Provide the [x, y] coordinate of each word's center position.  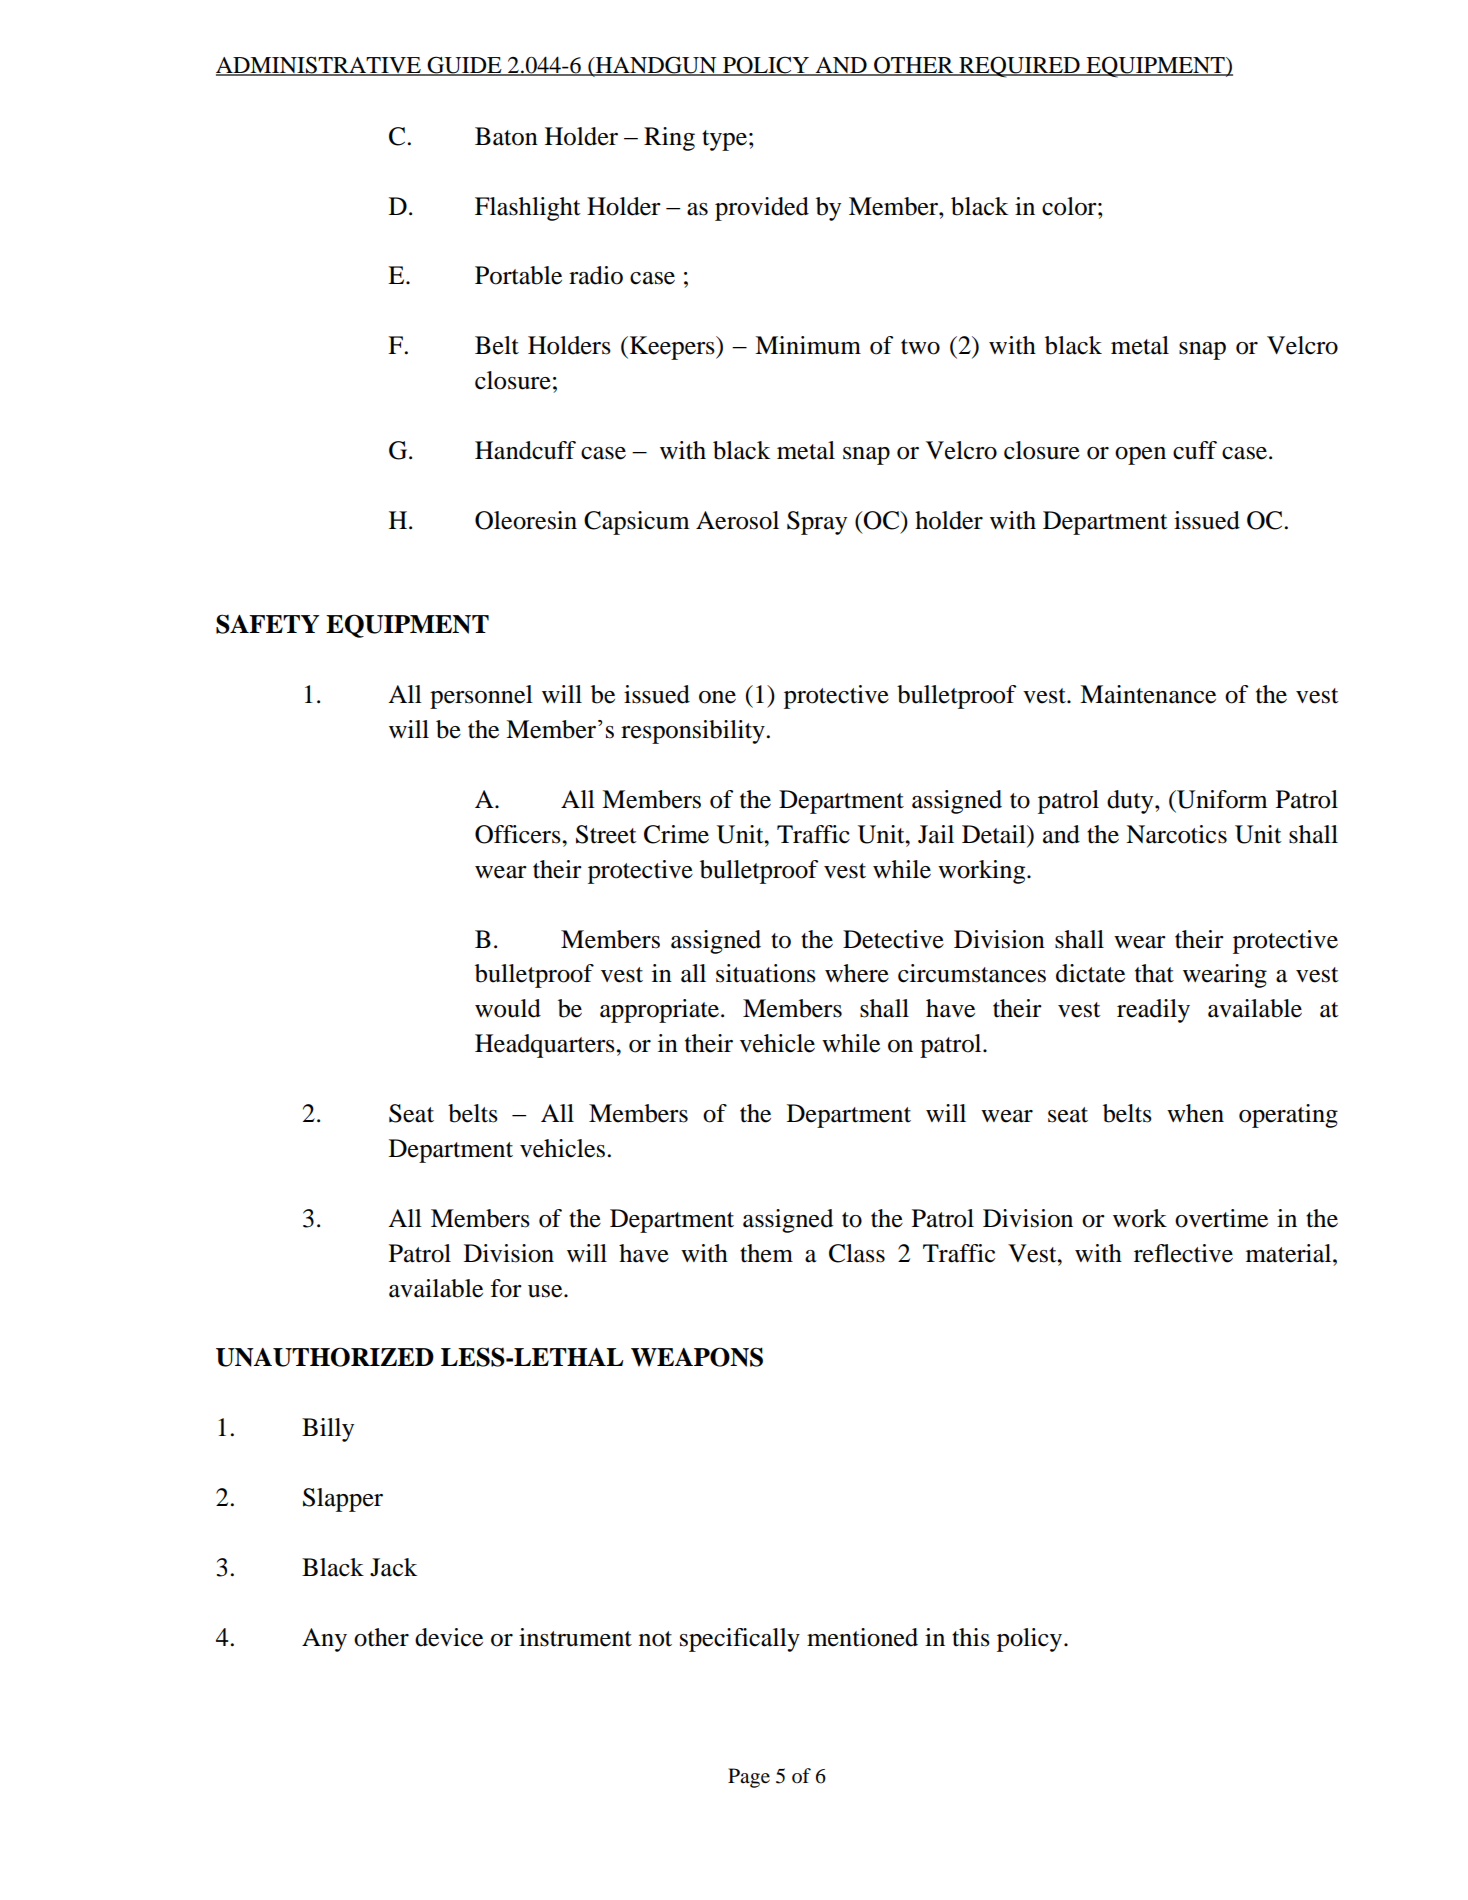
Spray [817, 523]
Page [749, 1778]
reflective [1183, 1253]
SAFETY [267, 624]
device [449, 1637]
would [508, 1008]
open [1140, 456]
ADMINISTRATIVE [319, 66]
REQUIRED [1019, 67]
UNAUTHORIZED [325, 1357]
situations [766, 973]
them [766, 1253]
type [724, 140]
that [1154, 973]
